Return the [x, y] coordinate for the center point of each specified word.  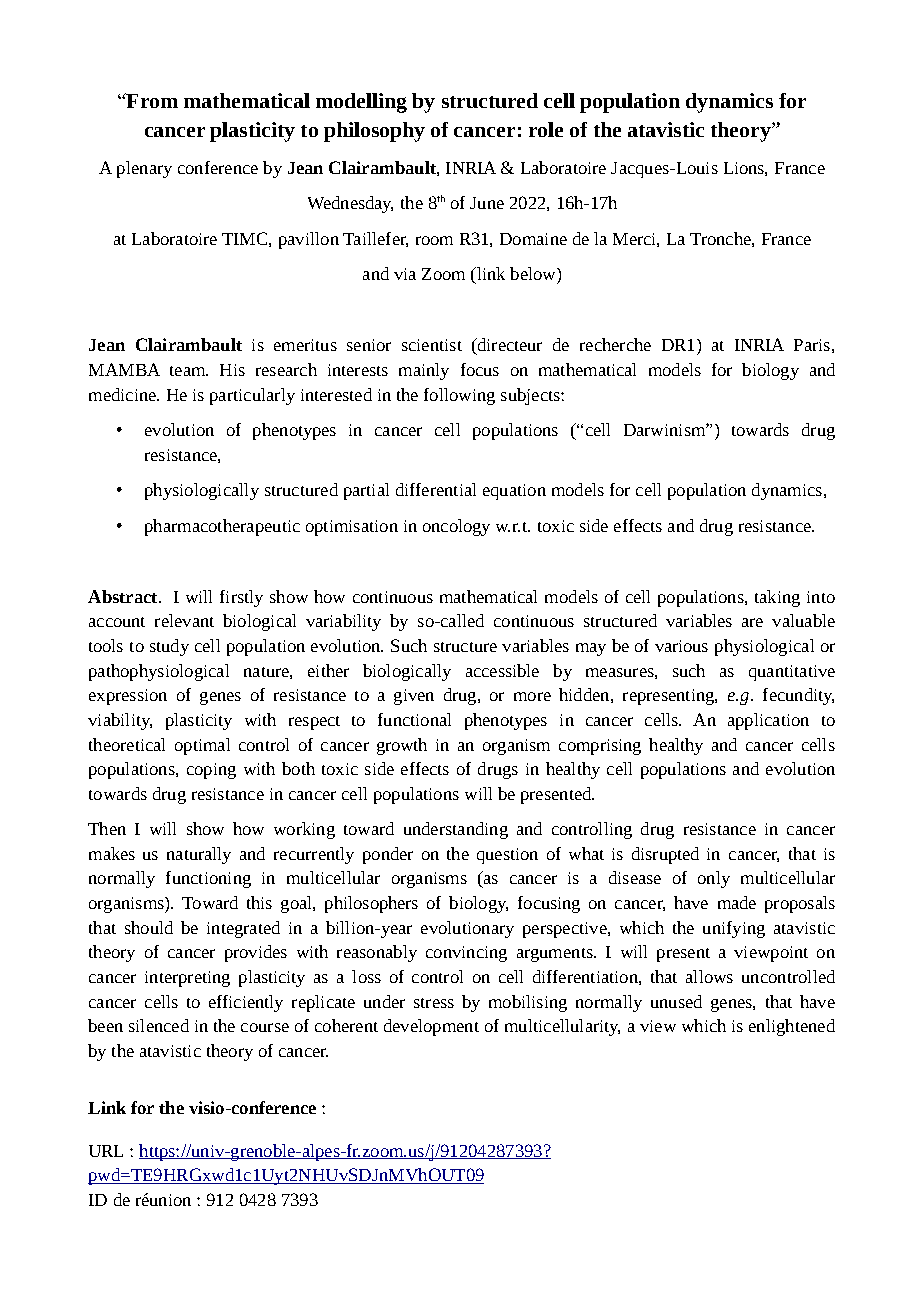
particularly [252, 396]
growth [402, 746]
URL [106, 1151]
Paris [812, 345]
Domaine [533, 239]
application [768, 721]
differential [436, 489]
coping [211, 771]
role [546, 129]
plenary [144, 169]
